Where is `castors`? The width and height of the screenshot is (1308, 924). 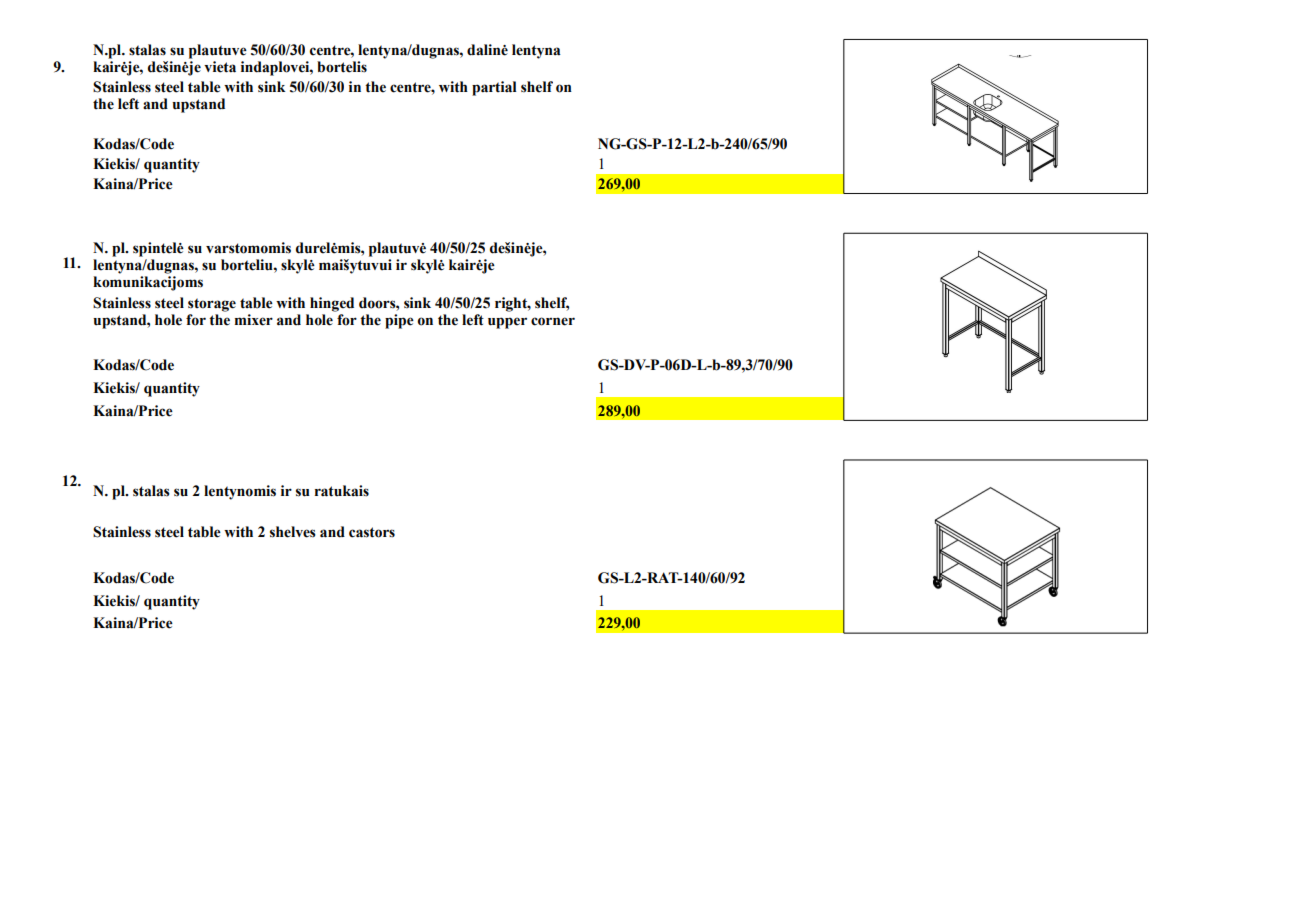 castors is located at coordinates (372, 532).
